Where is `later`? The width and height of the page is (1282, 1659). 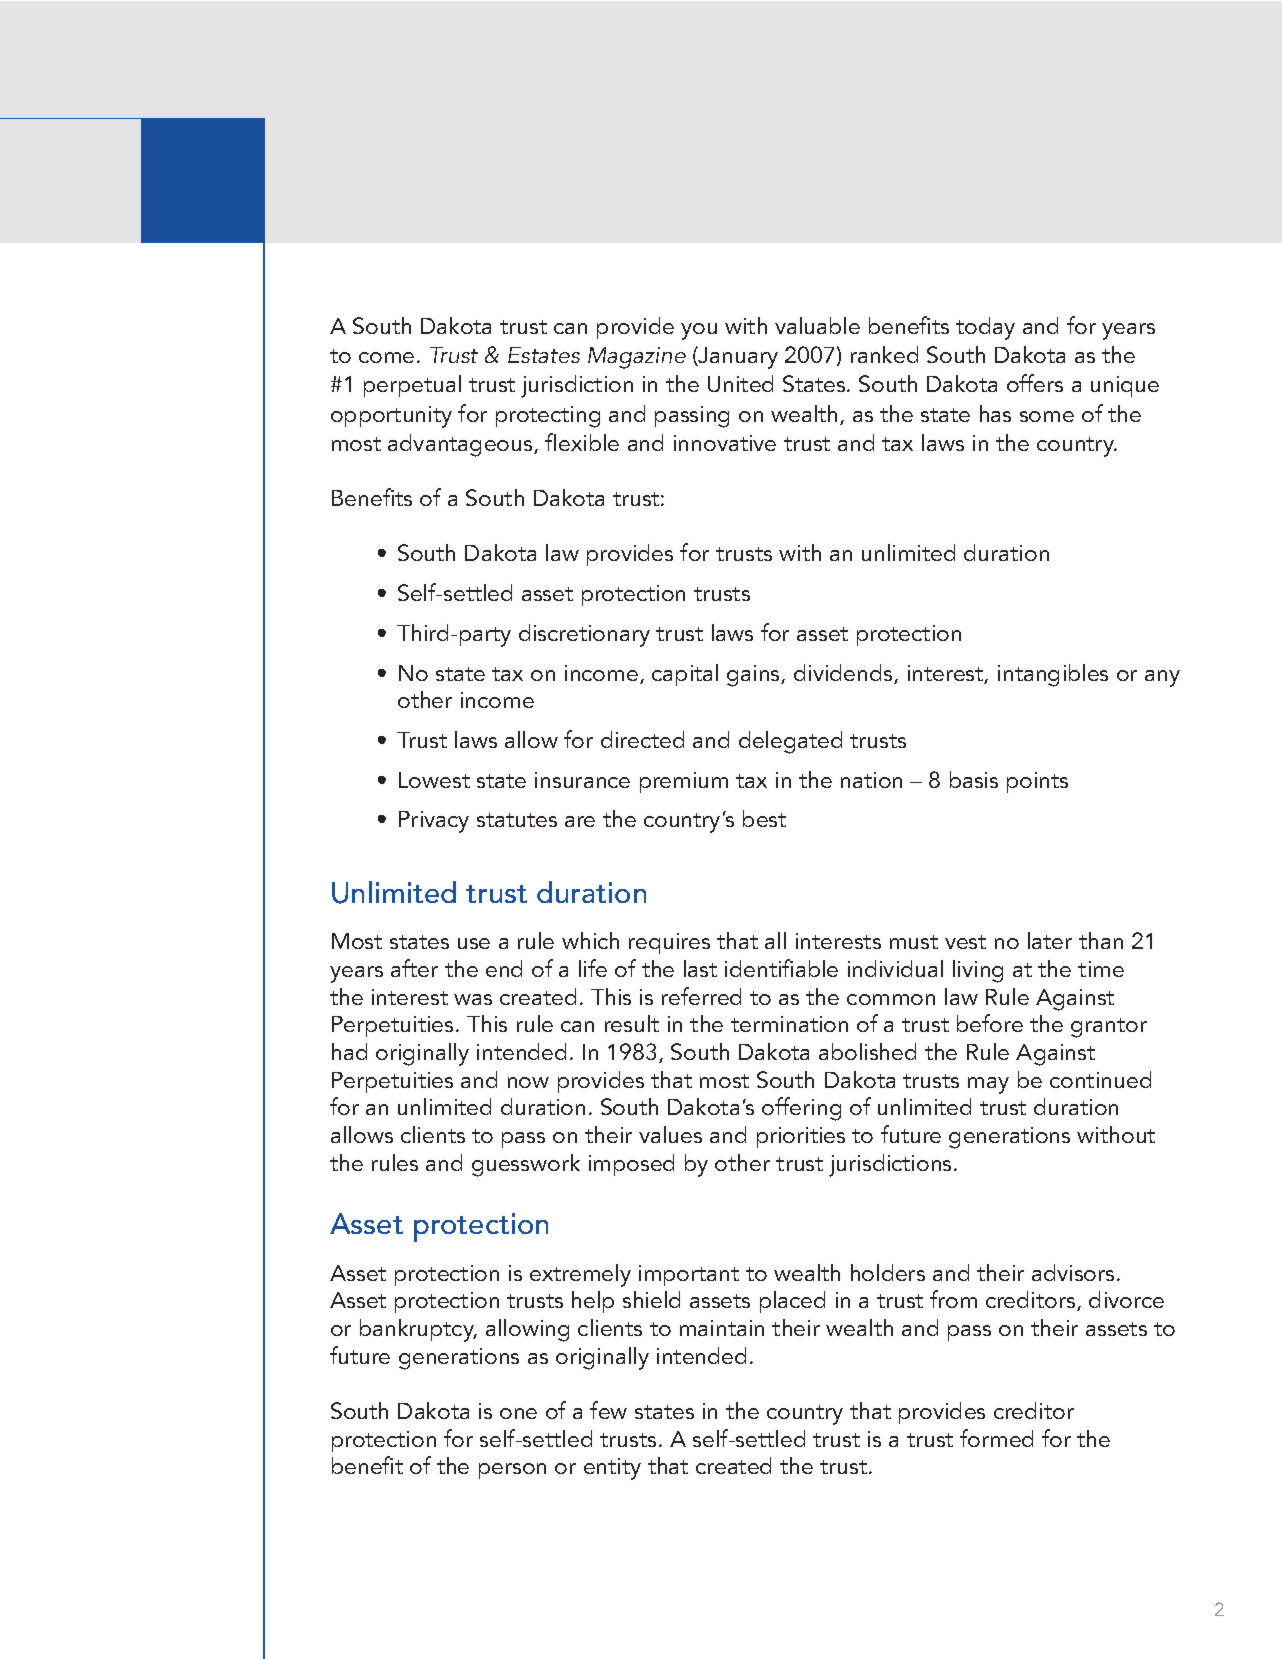 later is located at coordinates (1050, 940).
